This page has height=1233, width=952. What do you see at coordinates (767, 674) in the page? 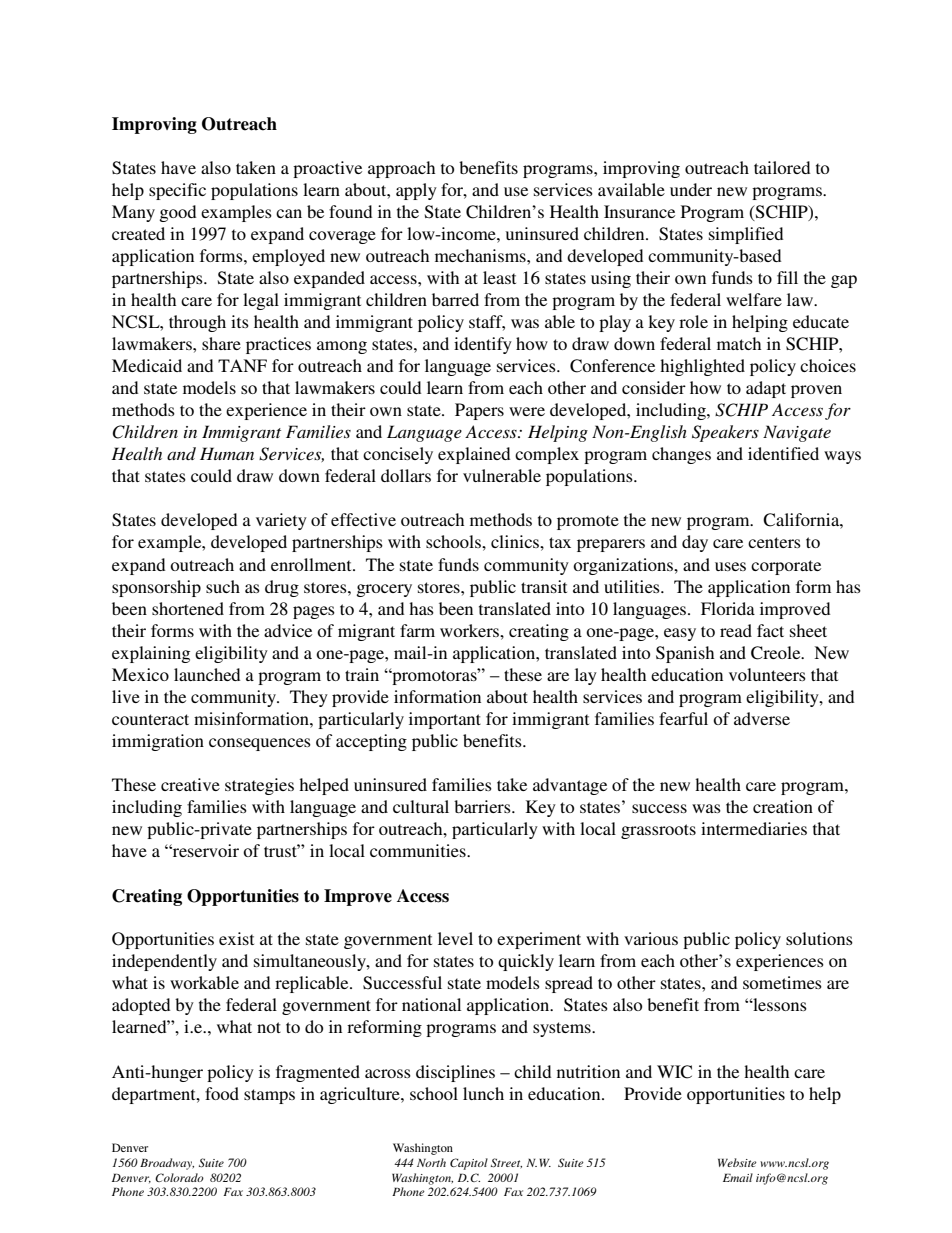
I see `volunteers` at bounding box center [767, 674].
